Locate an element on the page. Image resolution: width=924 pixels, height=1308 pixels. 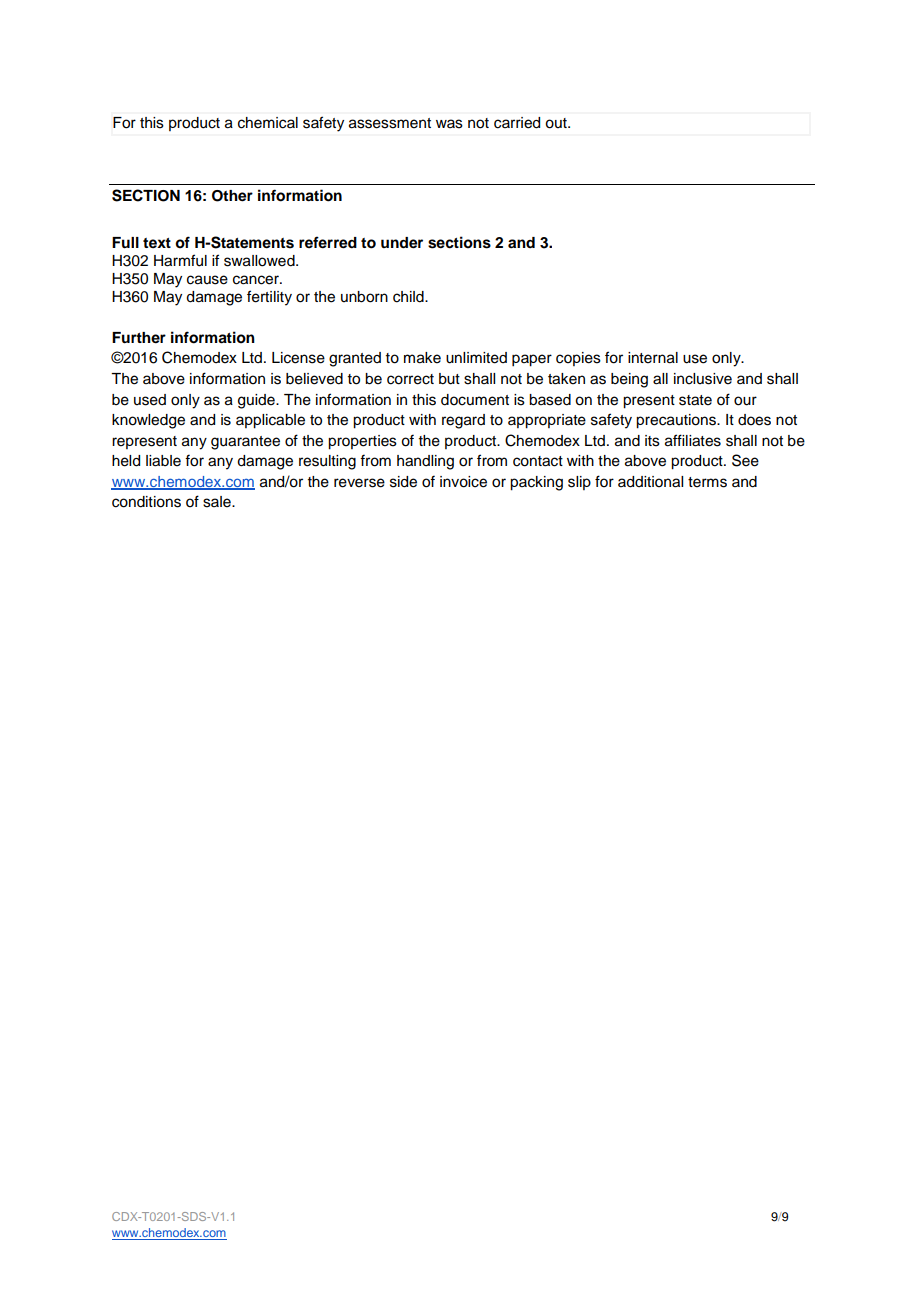
was is located at coordinates (449, 124).
